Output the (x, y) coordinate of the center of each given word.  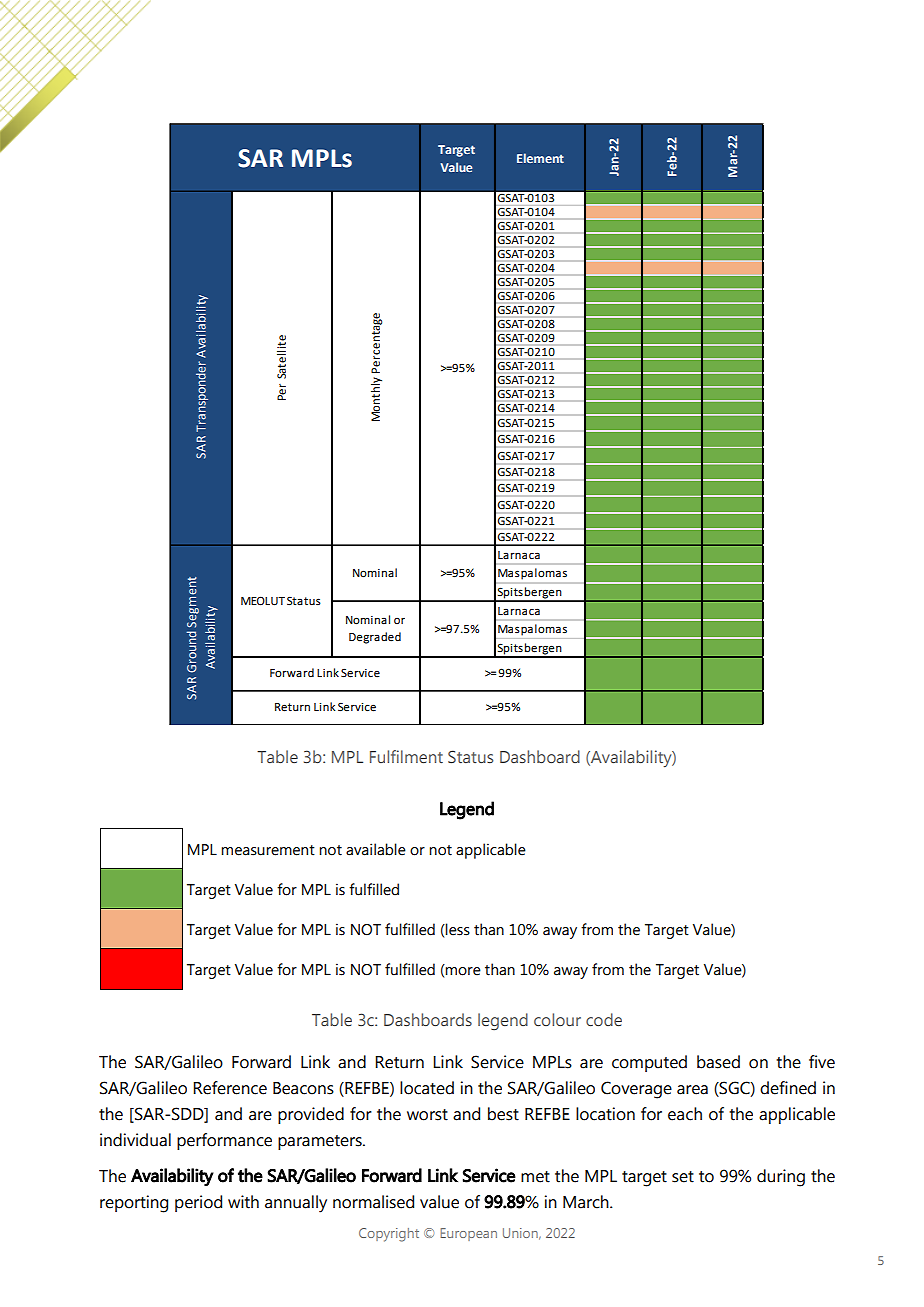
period (198, 1203)
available (376, 849)
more (463, 971)
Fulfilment (406, 756)
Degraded (375, 638)
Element (540, 158)
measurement (268, 850)
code (604, 1019)
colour (557, 1019)
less (457, 929)
